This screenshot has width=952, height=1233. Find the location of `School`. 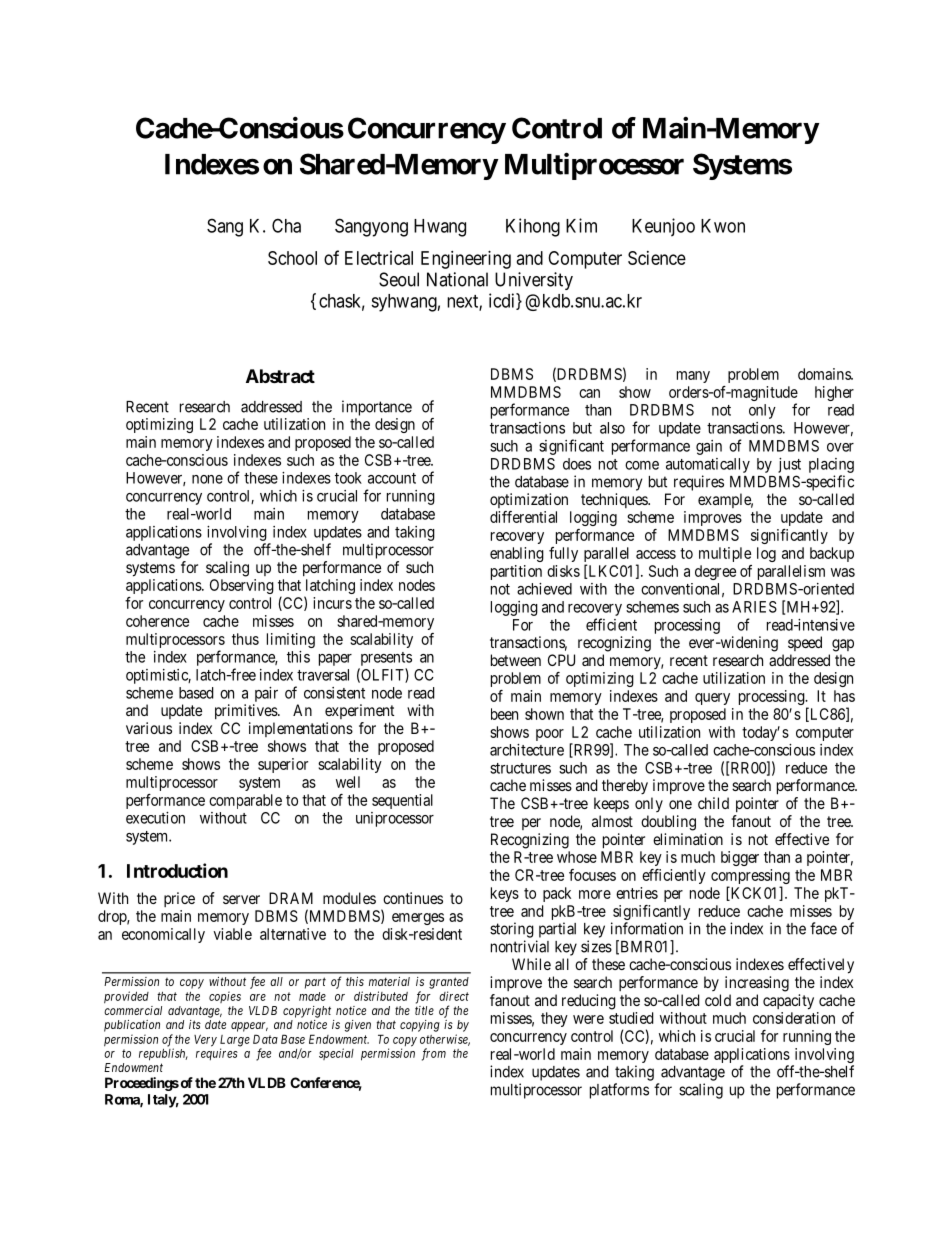

School is located at coordinates (292, 258).
